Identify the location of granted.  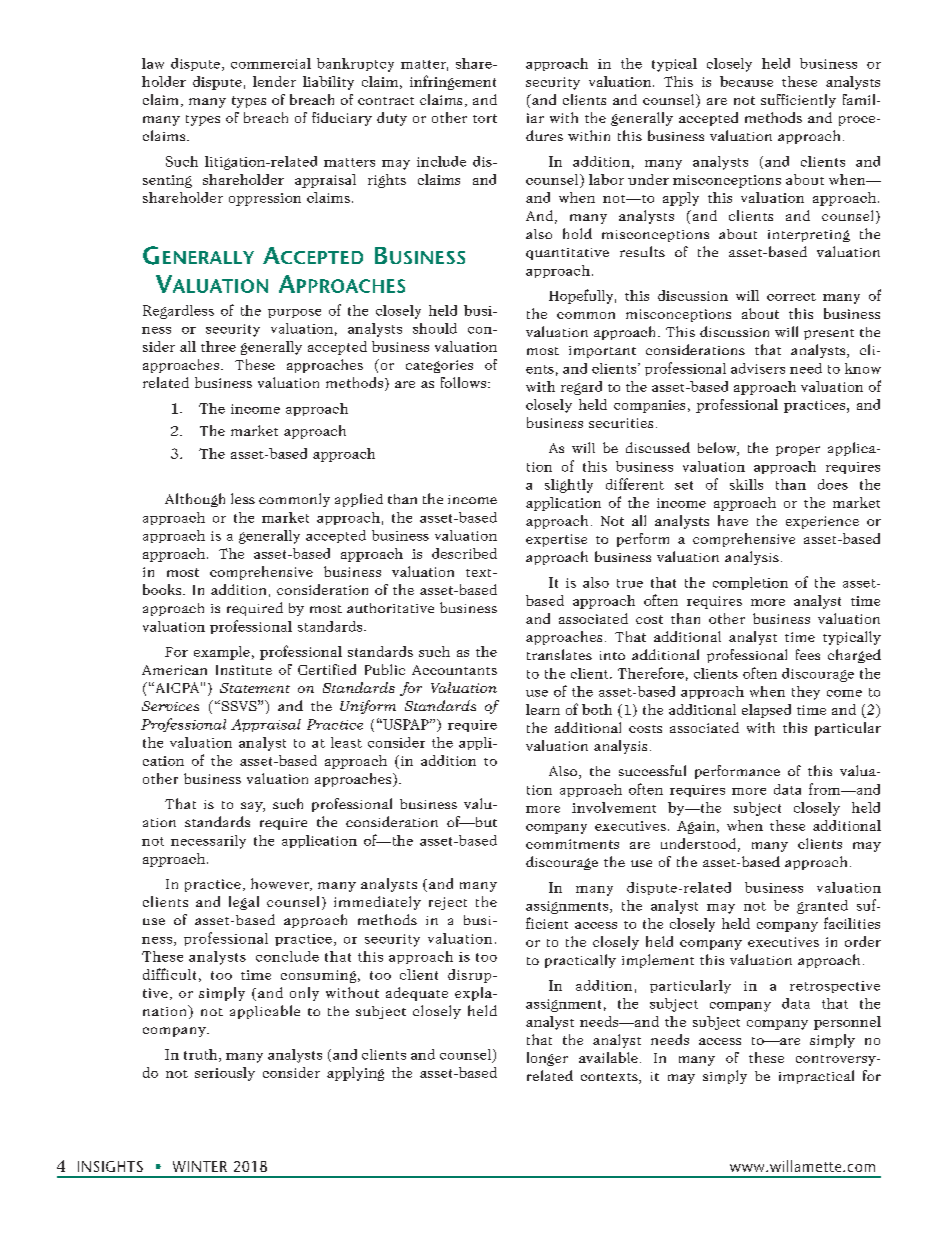
(822, 907).
